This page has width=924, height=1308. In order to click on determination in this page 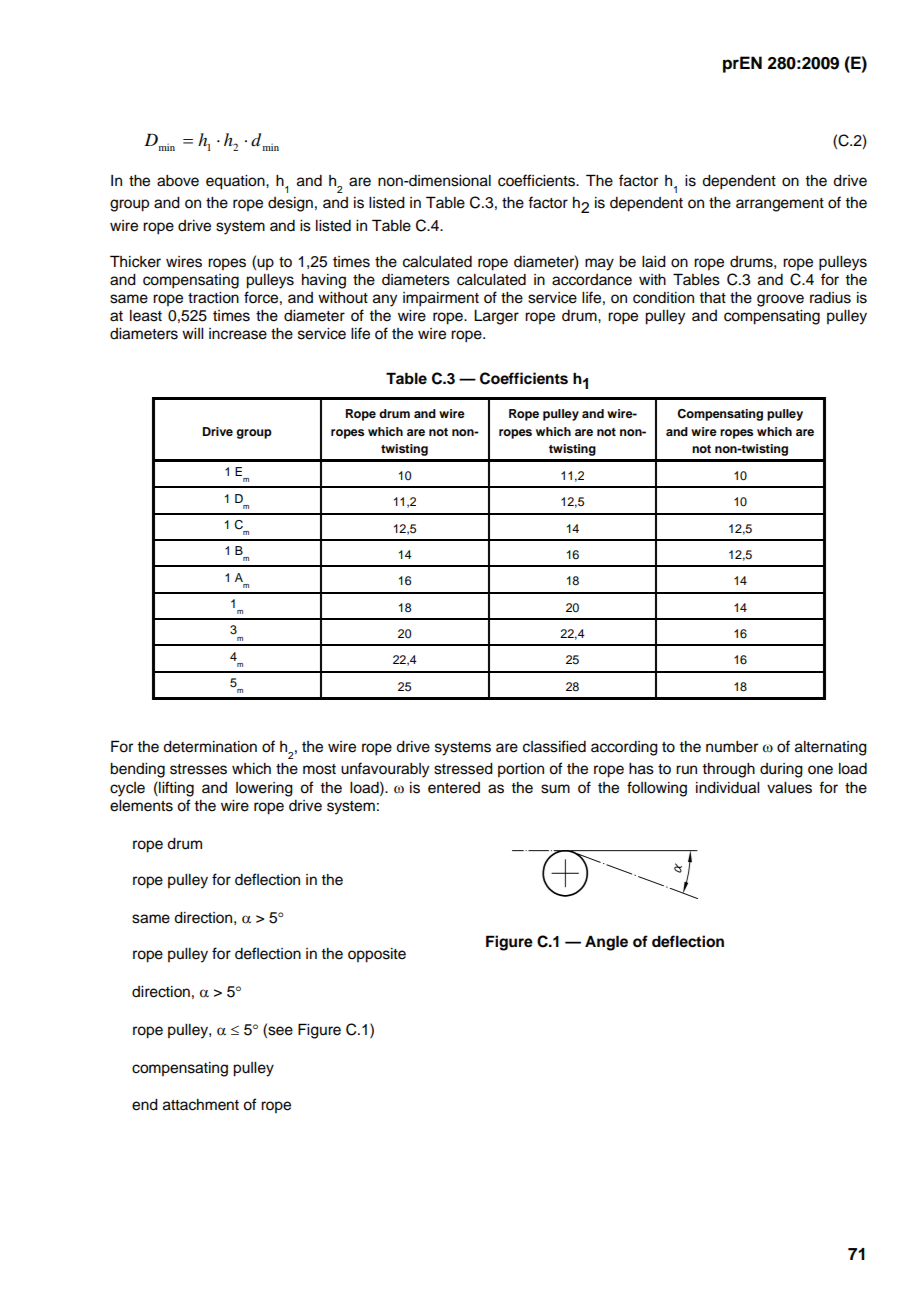, I will do `click(210, 747)`.
